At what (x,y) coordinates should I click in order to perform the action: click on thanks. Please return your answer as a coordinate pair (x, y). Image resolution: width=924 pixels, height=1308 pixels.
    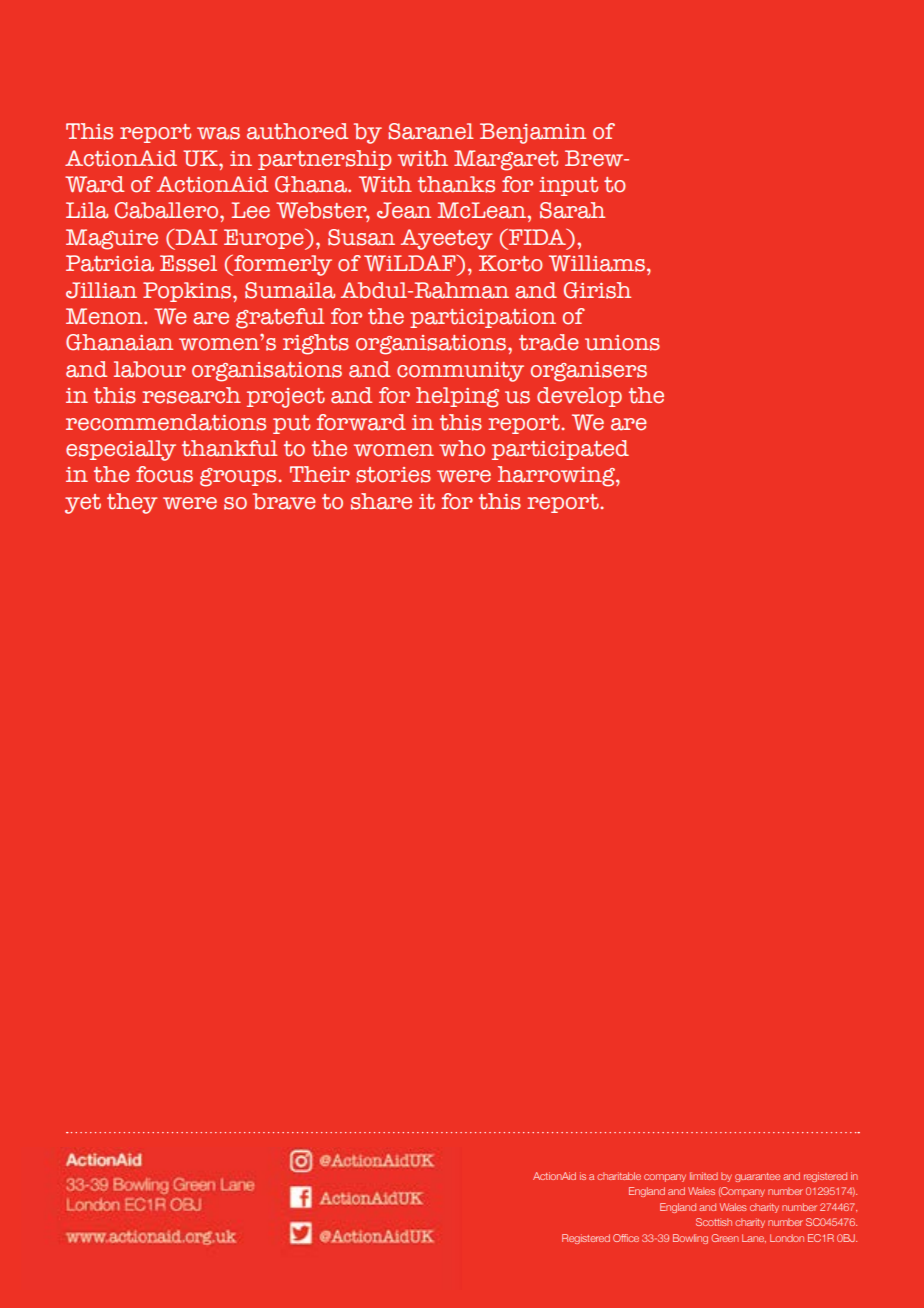
    Looking at the image, I should click on (456, 184).
